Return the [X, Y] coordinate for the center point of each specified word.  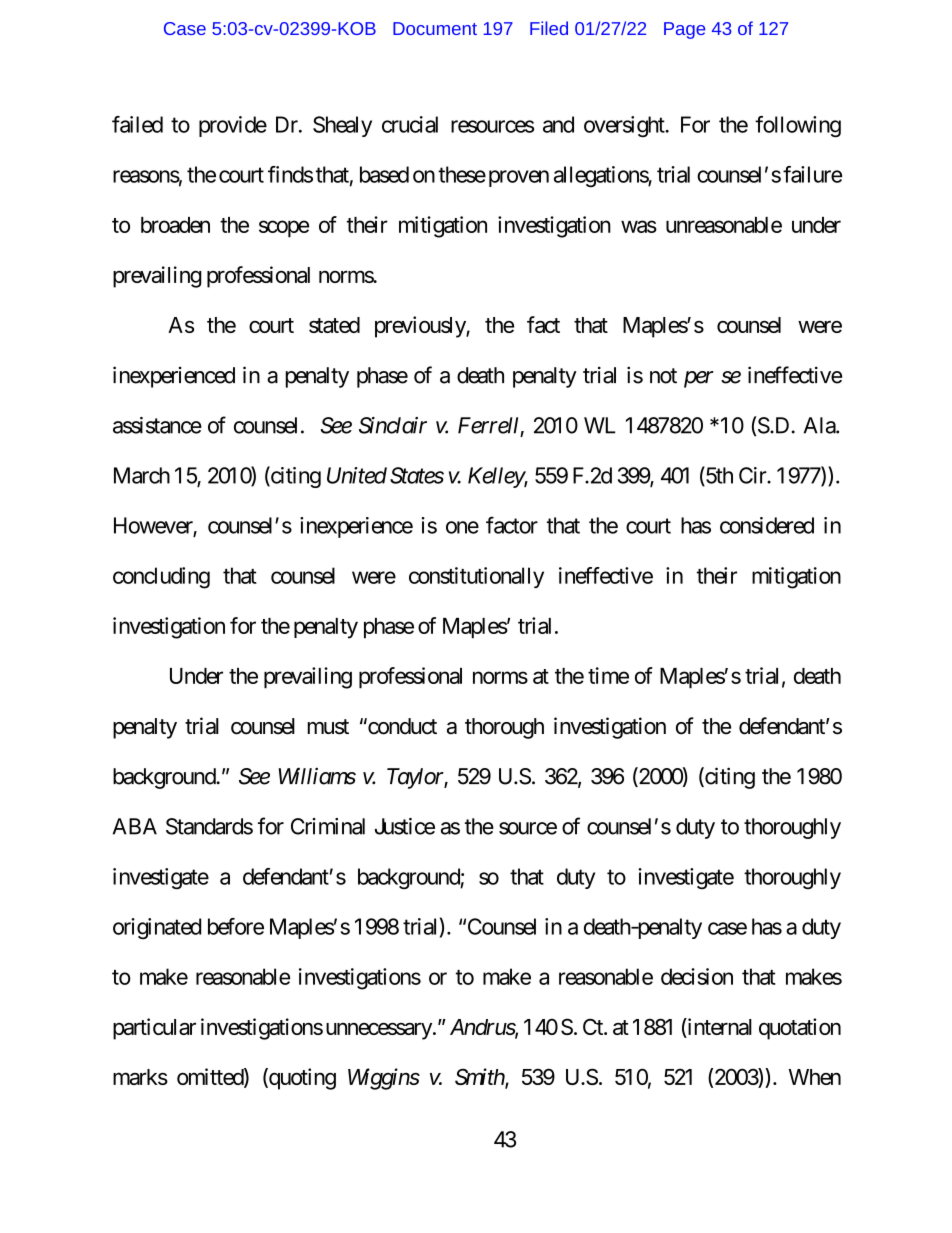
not [663, 376]
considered [767, 525]
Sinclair [393, 425]
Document [435, 28]
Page [684, 30]
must [328, 727]
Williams [317, 776]
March [142, 475]
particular [154, 1029]
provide [233, 126]
